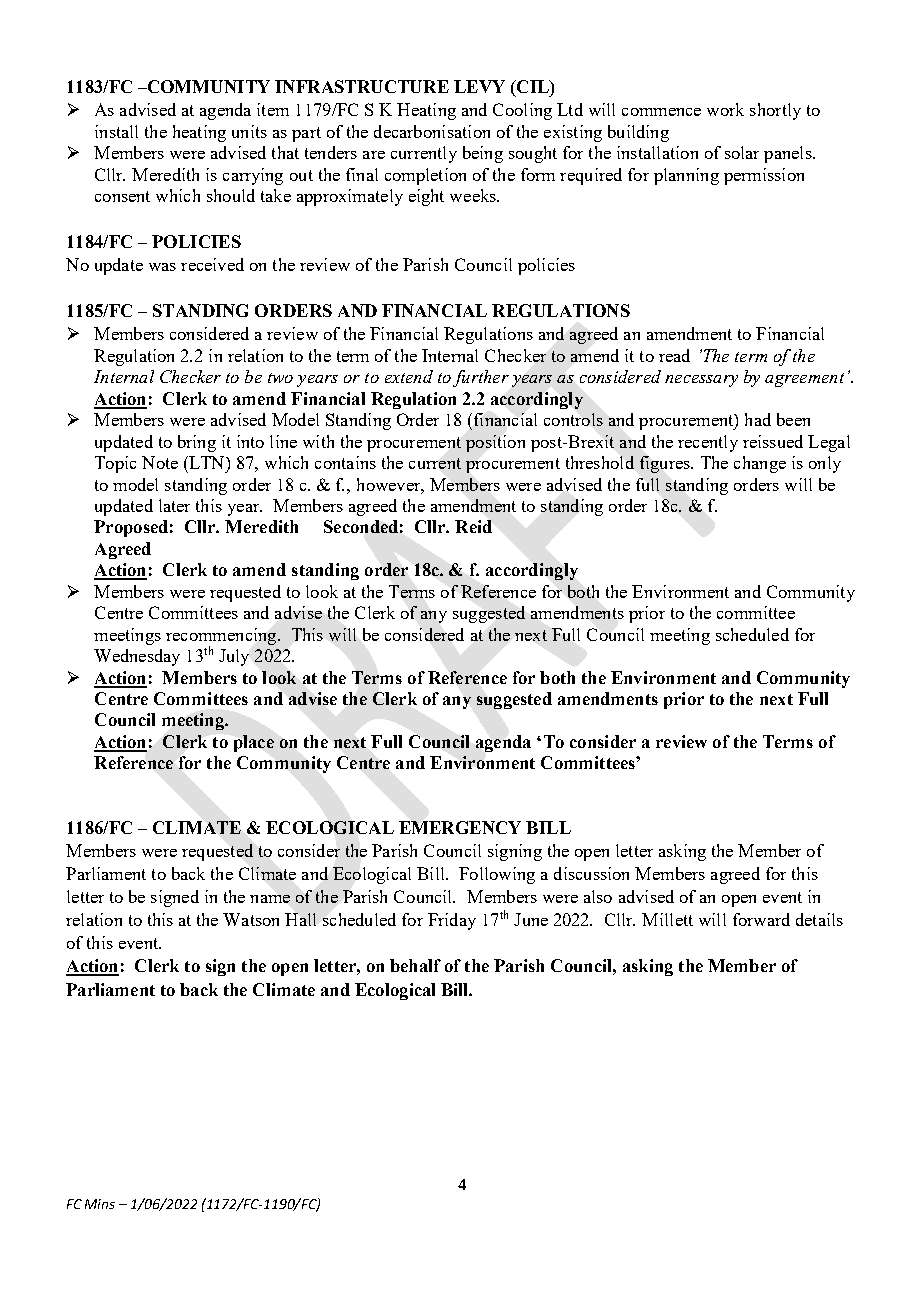 The width and height of the screenshot is (924, 1308). What do you see at coordinates (100, 1204) in the screenshot?
I see `Mins` at bounding box center [100, 1204].
